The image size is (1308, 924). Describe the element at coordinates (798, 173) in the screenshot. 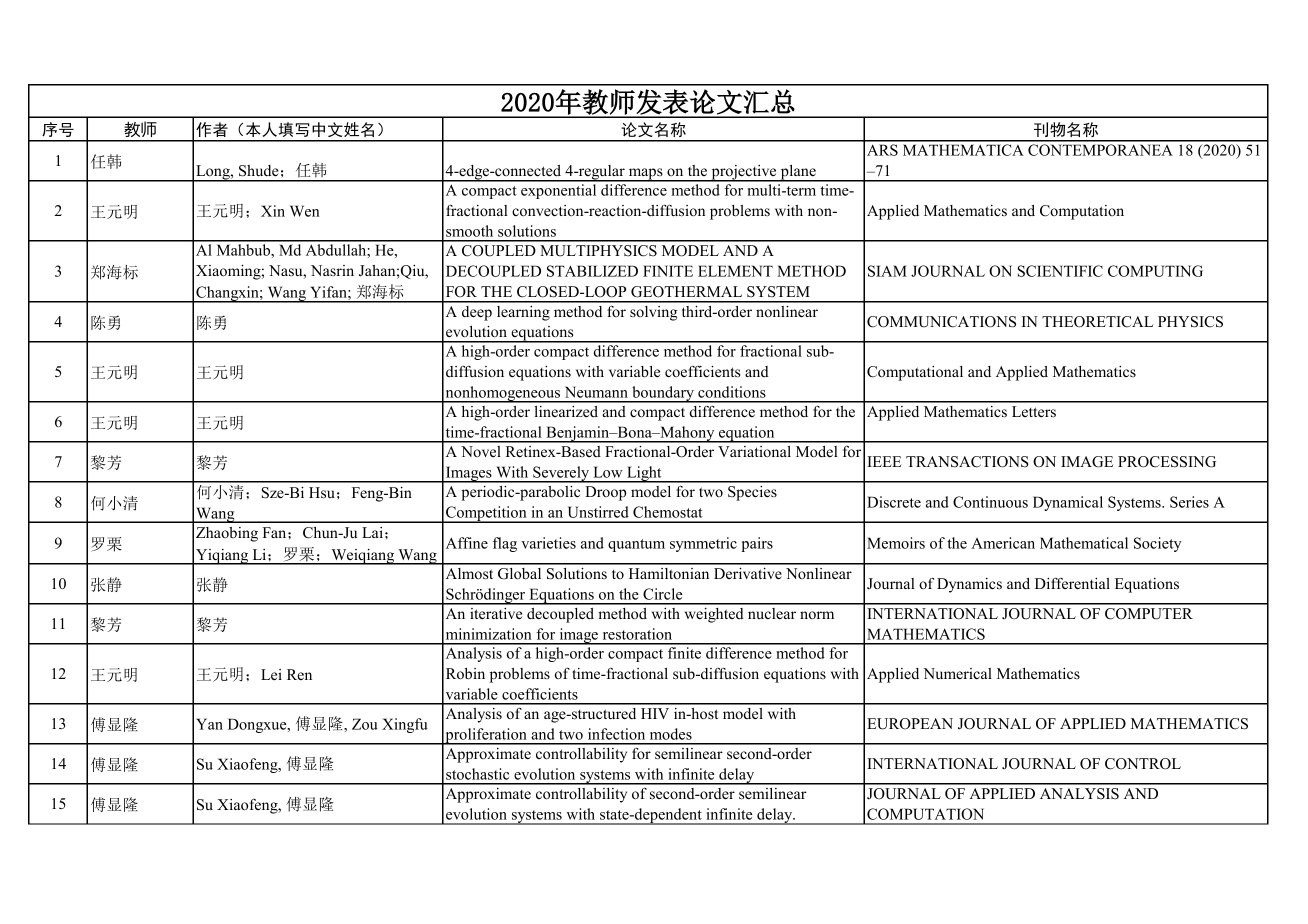

I see `plane` at that location.
